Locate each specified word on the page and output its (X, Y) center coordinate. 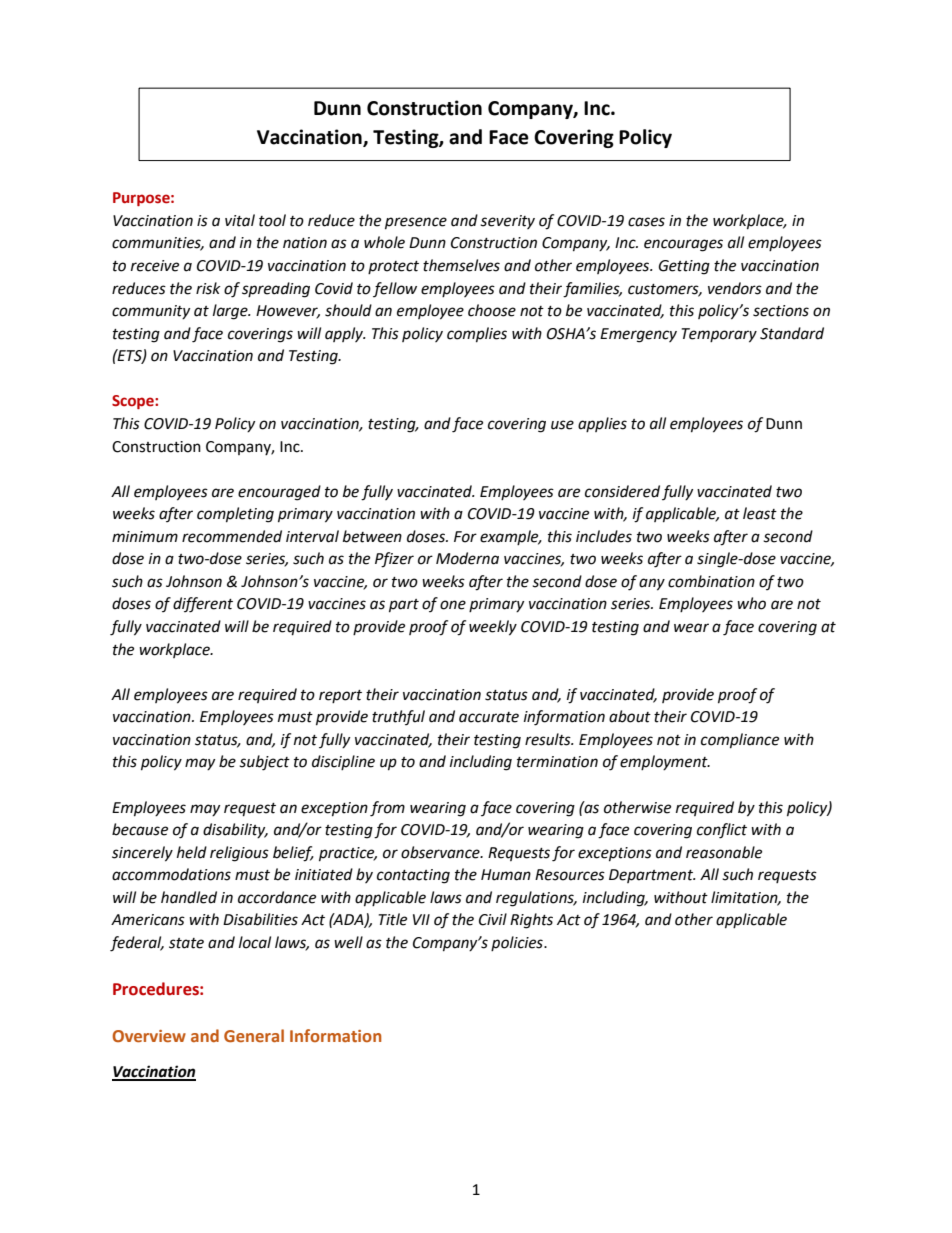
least (760, 513)
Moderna (467, 558)
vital (240, 220)
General (254, 1036)
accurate (489, 717)
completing (235, 515)
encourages (683, 245)
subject (264, 763)
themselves (461, 265)
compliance (740, 741)
